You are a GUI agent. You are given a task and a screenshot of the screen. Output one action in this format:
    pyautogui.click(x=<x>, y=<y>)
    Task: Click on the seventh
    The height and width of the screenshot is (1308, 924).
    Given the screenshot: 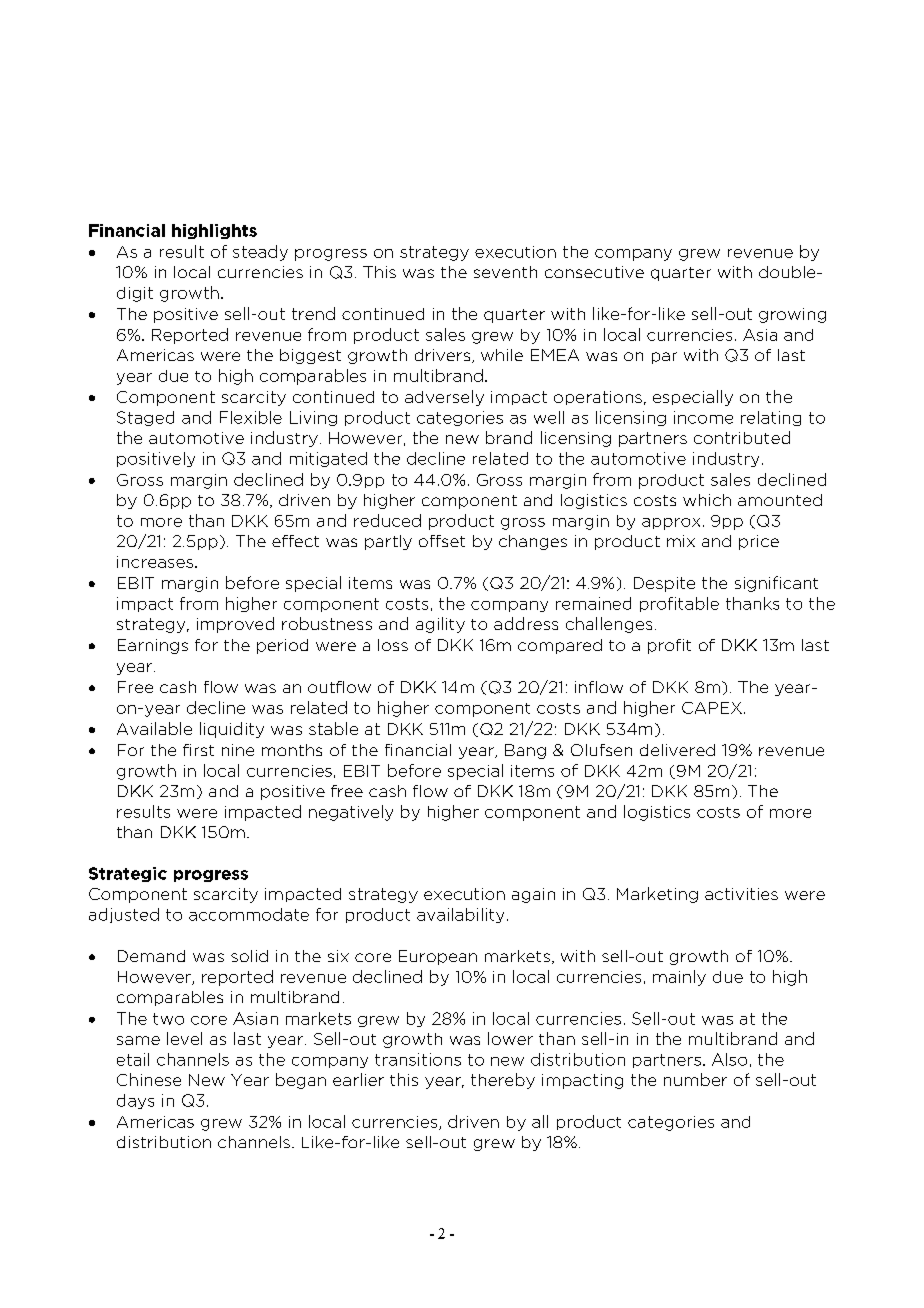 What is the action you would take?
    pyautogui.click(x=505, y=272)
